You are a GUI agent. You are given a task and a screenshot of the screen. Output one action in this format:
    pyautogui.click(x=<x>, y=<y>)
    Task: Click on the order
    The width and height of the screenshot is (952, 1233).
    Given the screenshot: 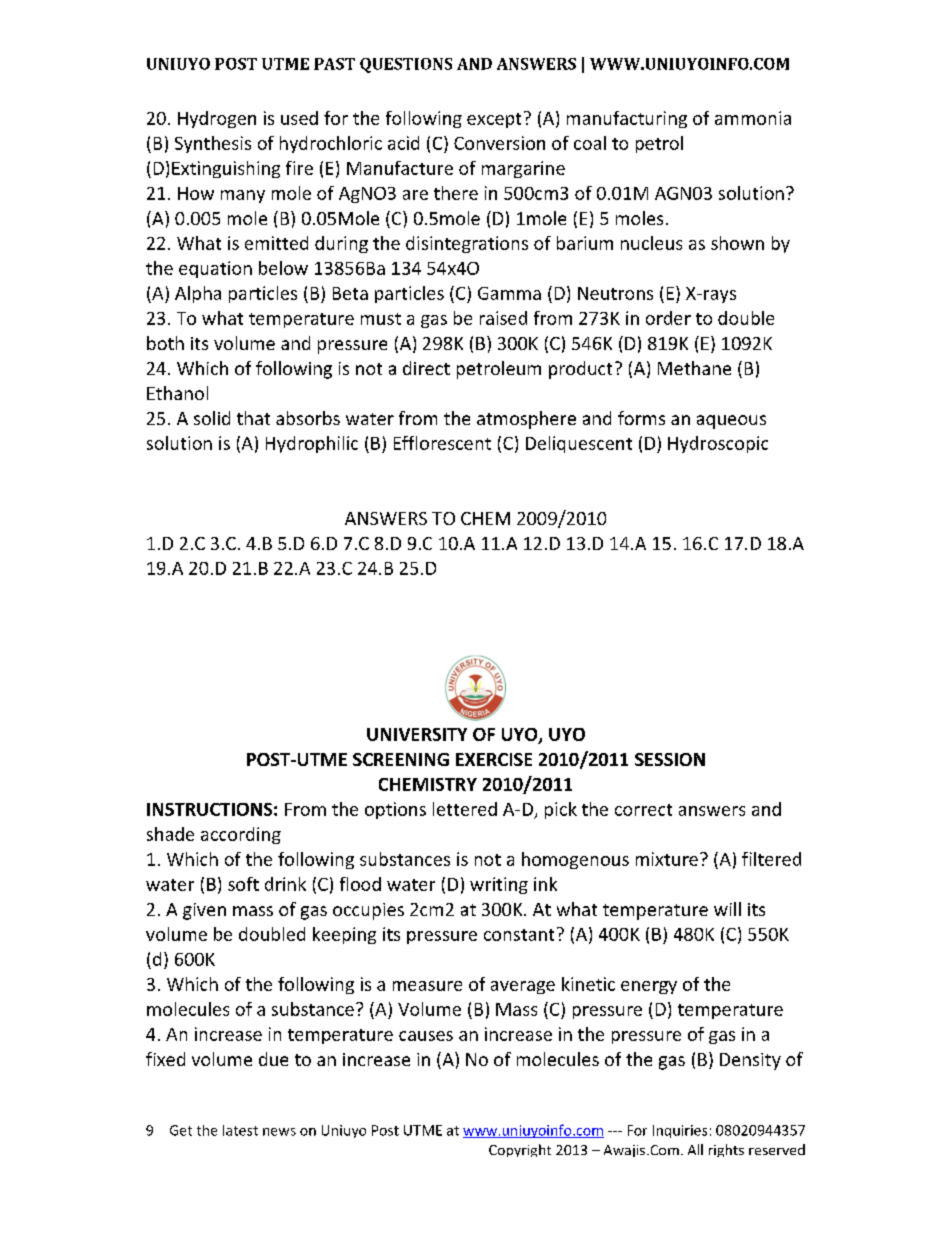 What is the action you would take?
    pyautogui.click(x=668, y=318)
